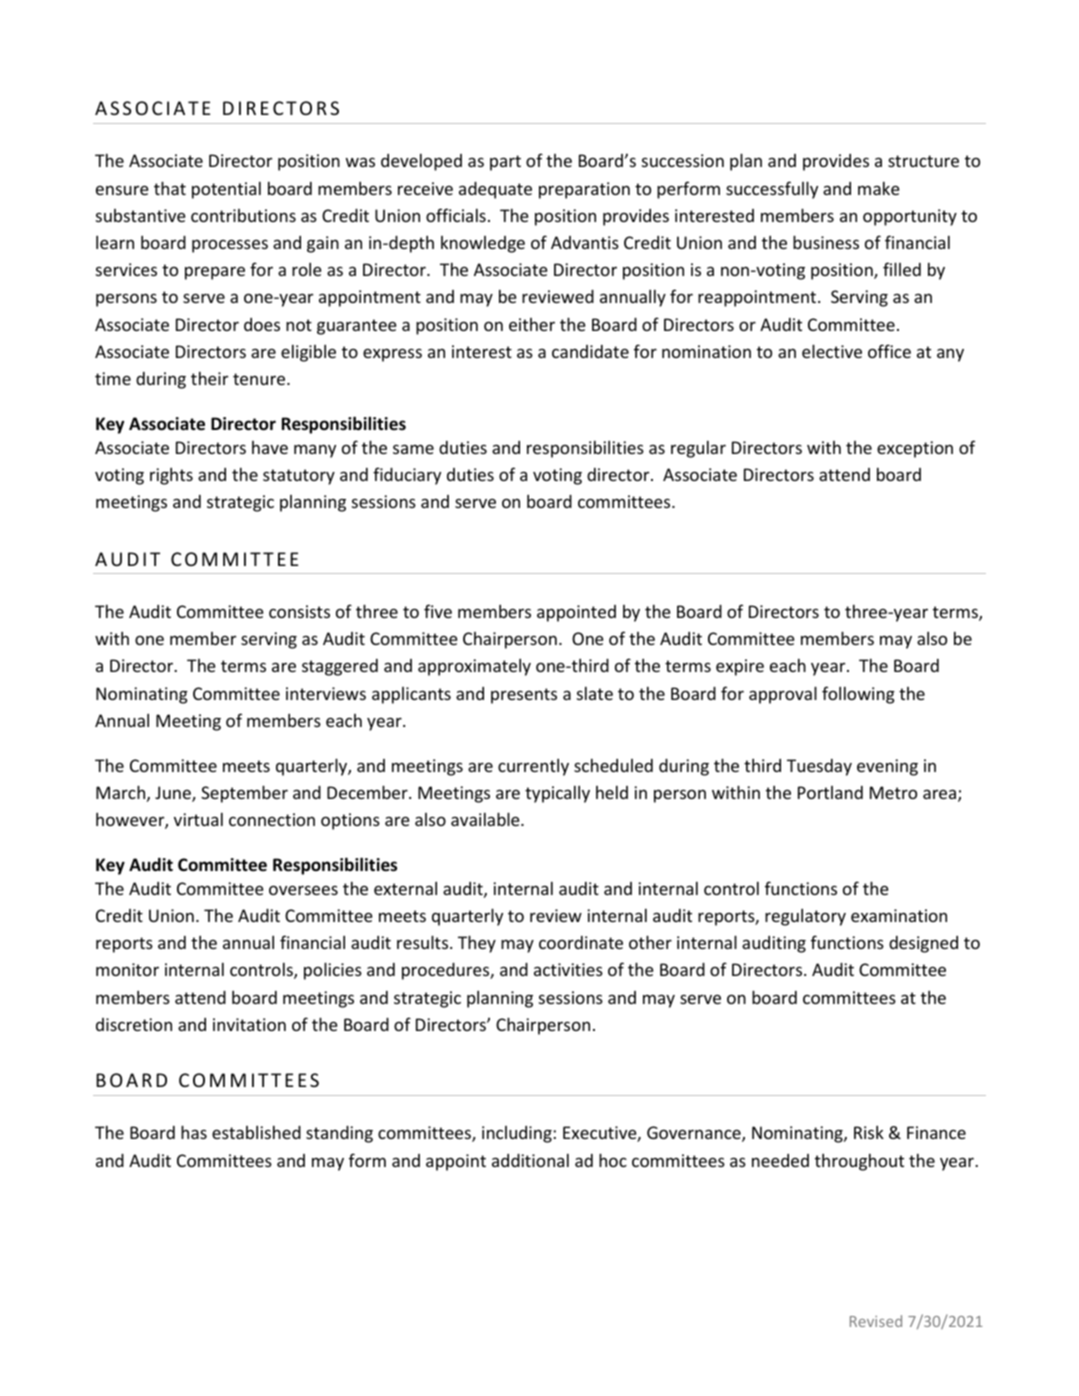 The image size is (1079, 1396). Describe the element at coordinates (303, 890) in the screenshot. I see `oversees` at that location.
